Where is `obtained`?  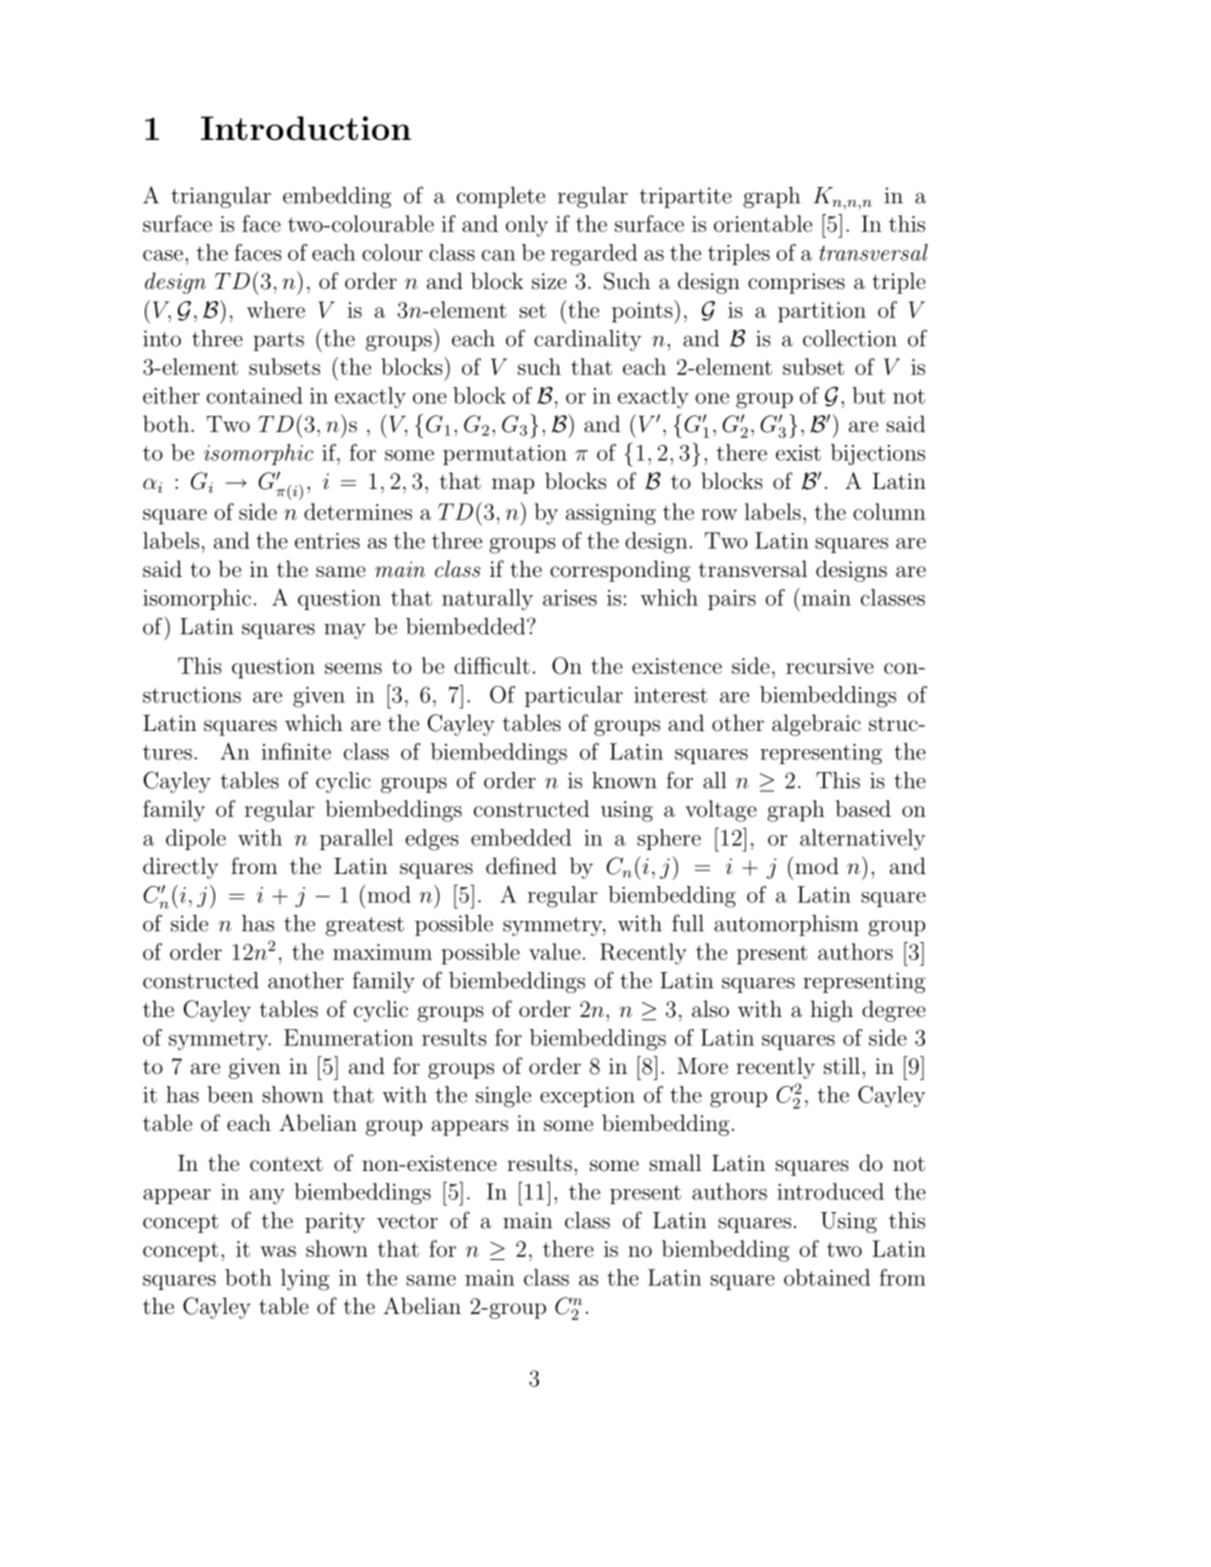 obtained is located at coordinates (827, 1277).
